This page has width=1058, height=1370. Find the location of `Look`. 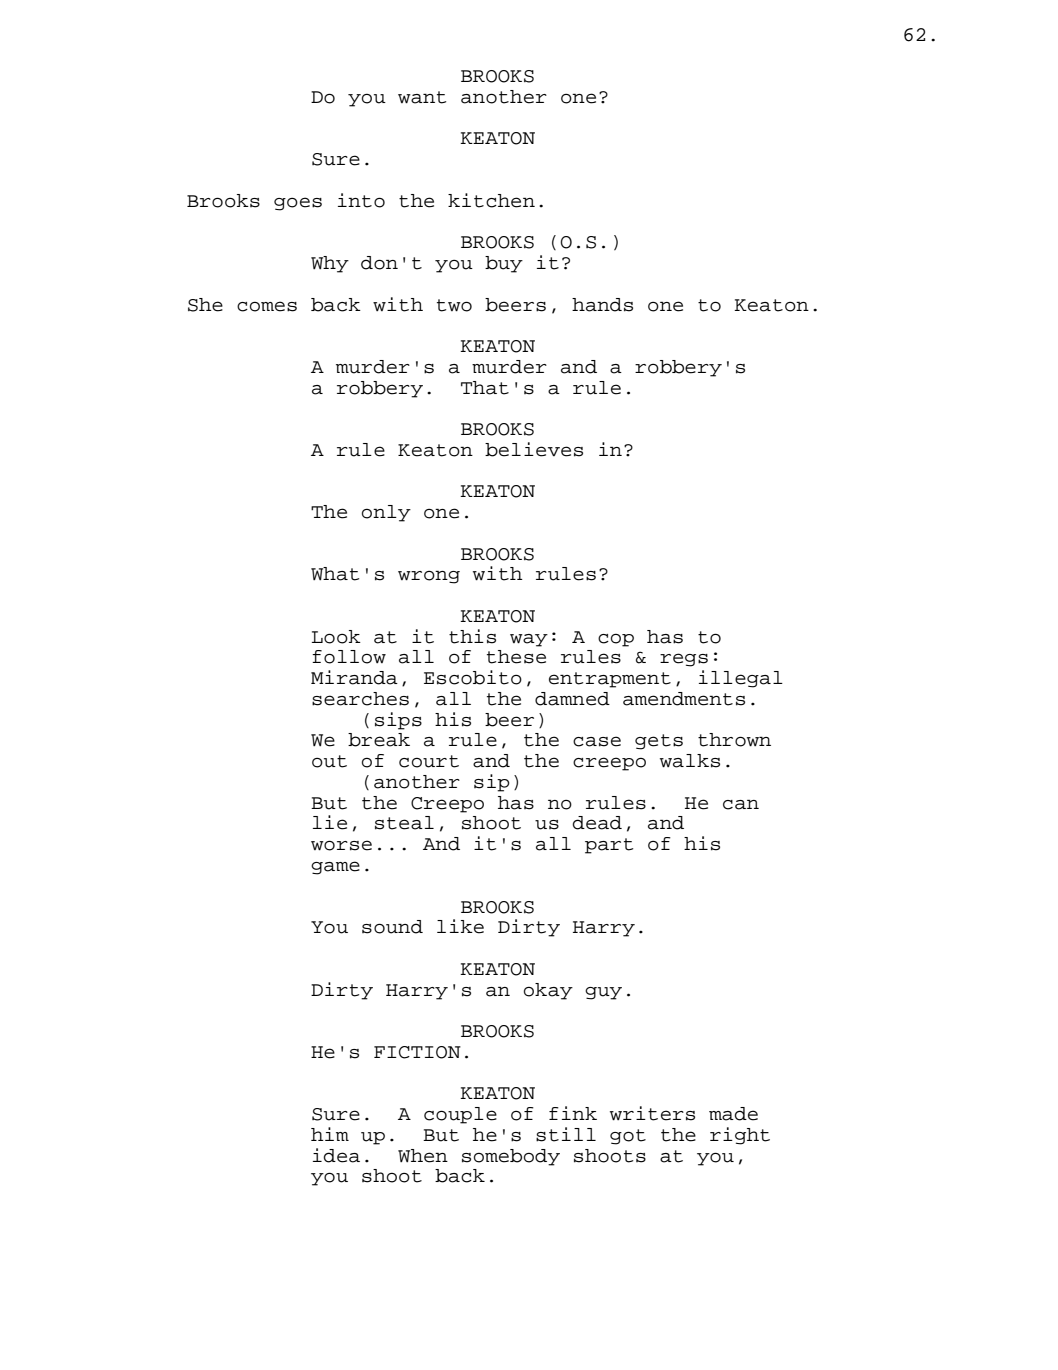

Look is located at coordinates (336, 637).
